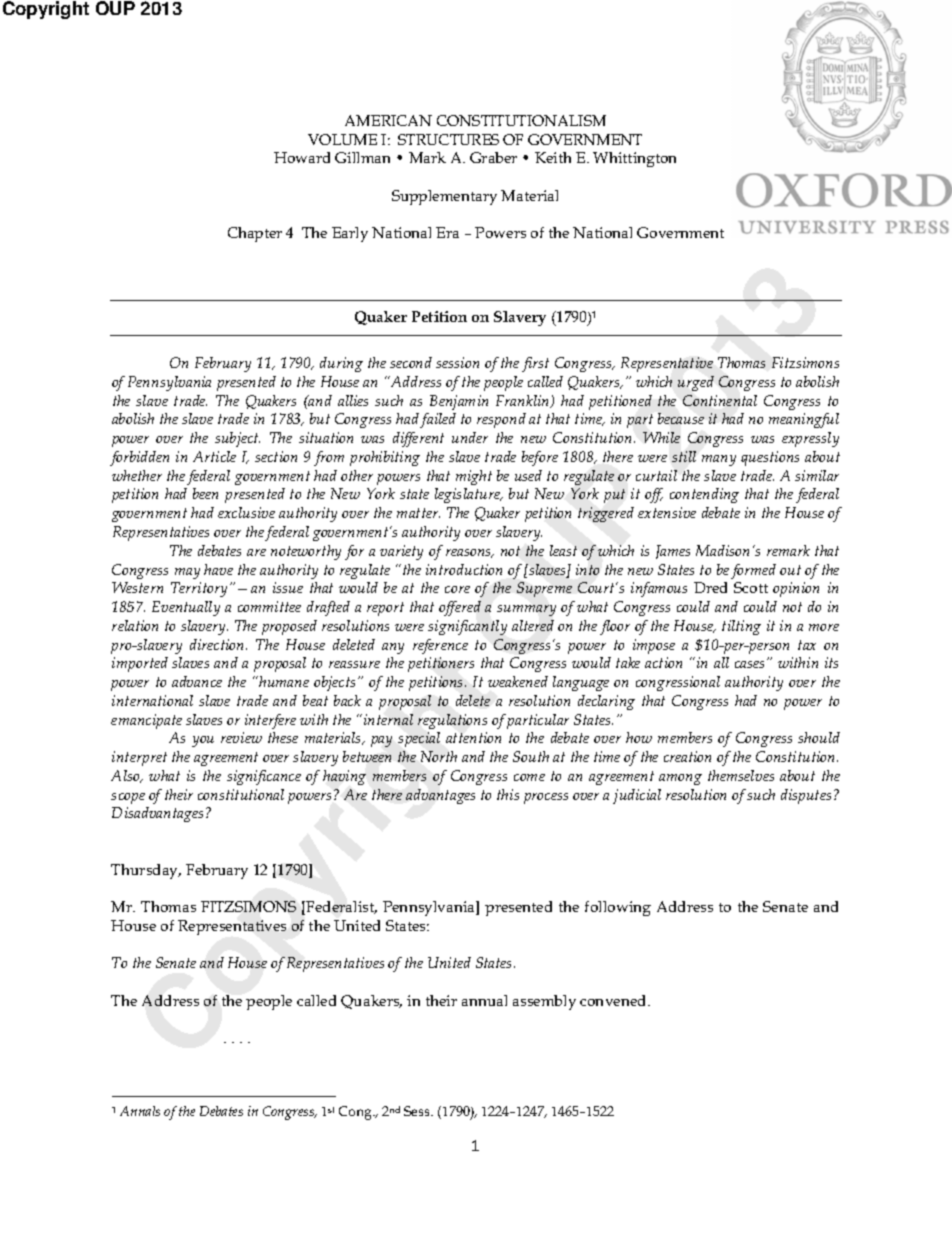  I want to click on Graber, so click(493, 157).
